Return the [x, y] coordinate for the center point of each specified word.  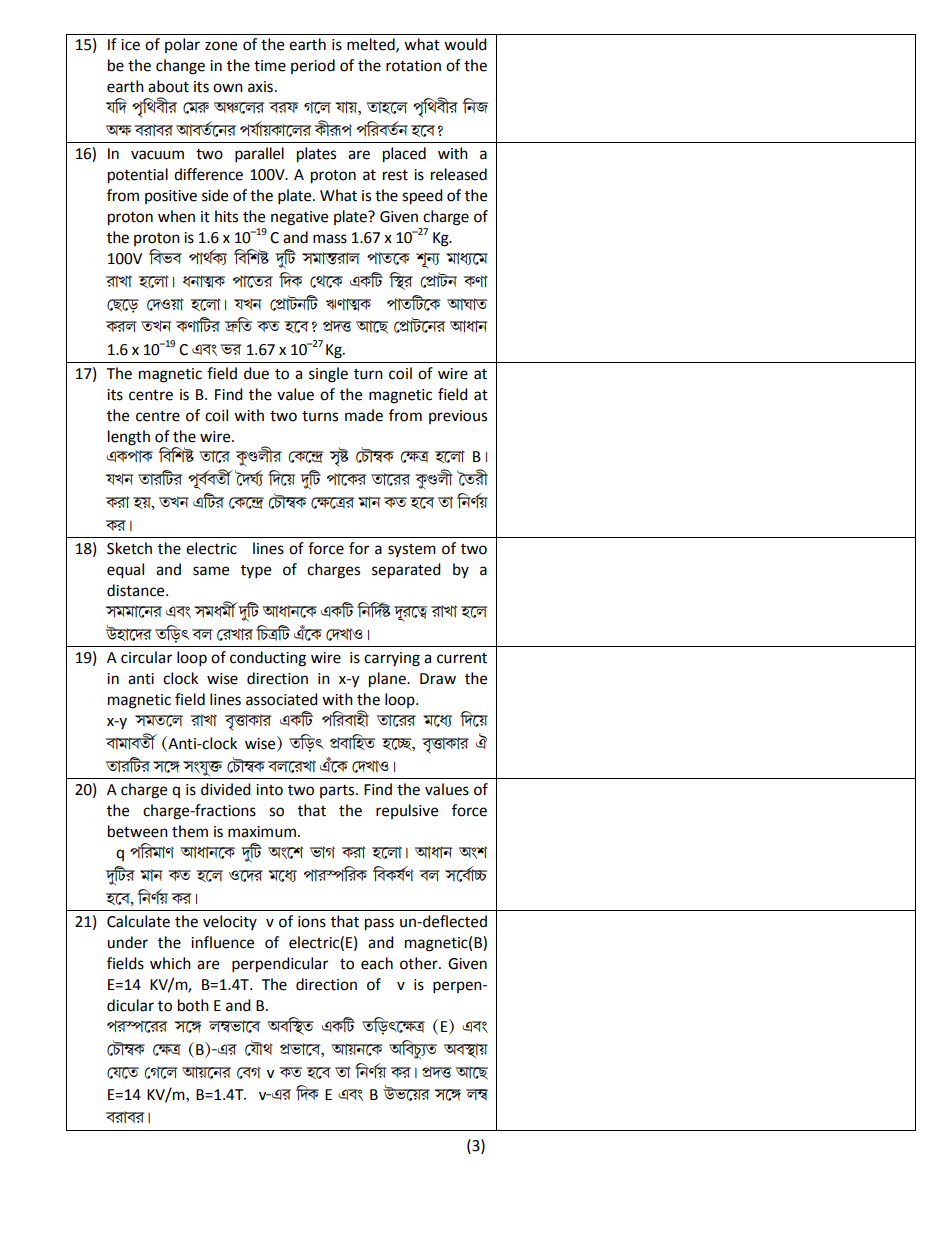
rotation [413, 66]
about [168, 86]
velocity [230, 922]
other [420, 963]
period [313, 66]
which [170, 963]
